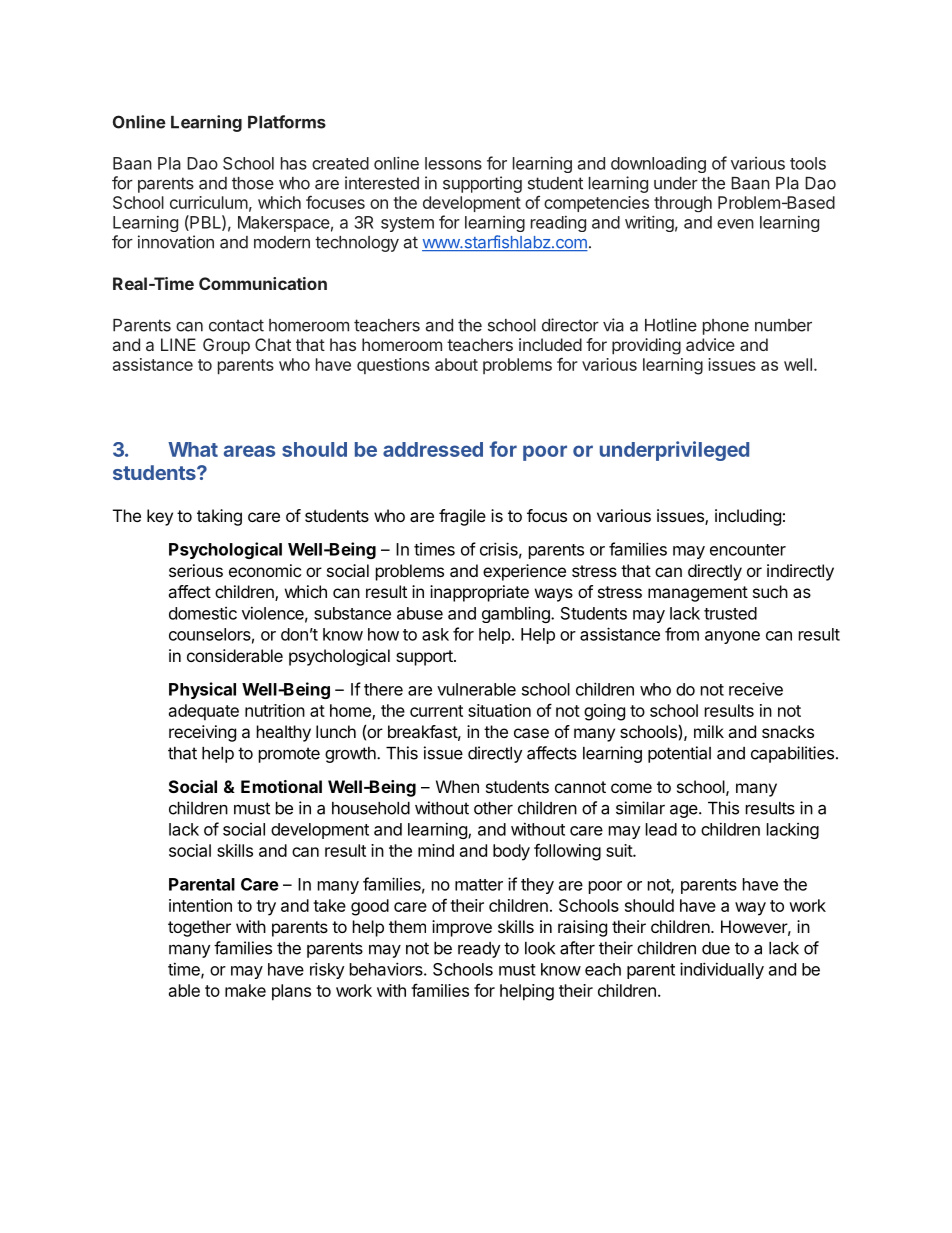  What do you see at coordinates (453, 163) in the screenshot?
I see `lessons` at bounding box center [453, 163].
